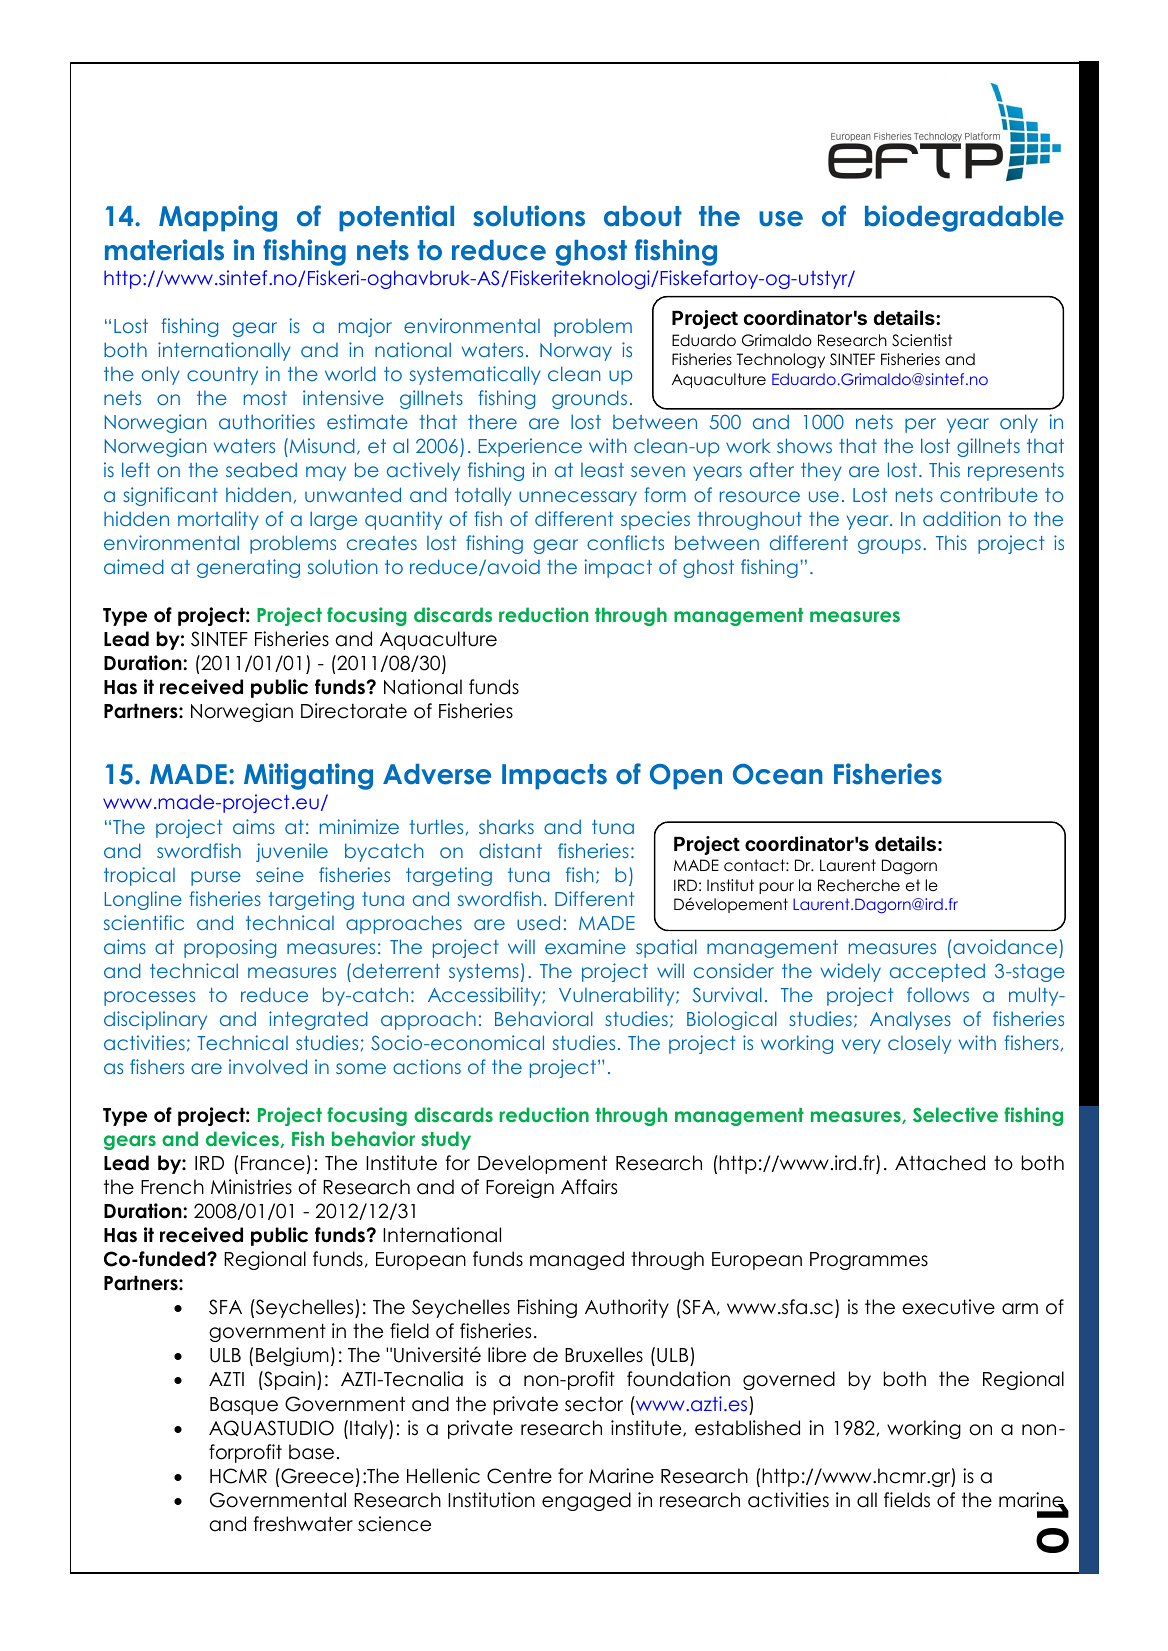  I want to click on freshwater, so click(303, 1524).
